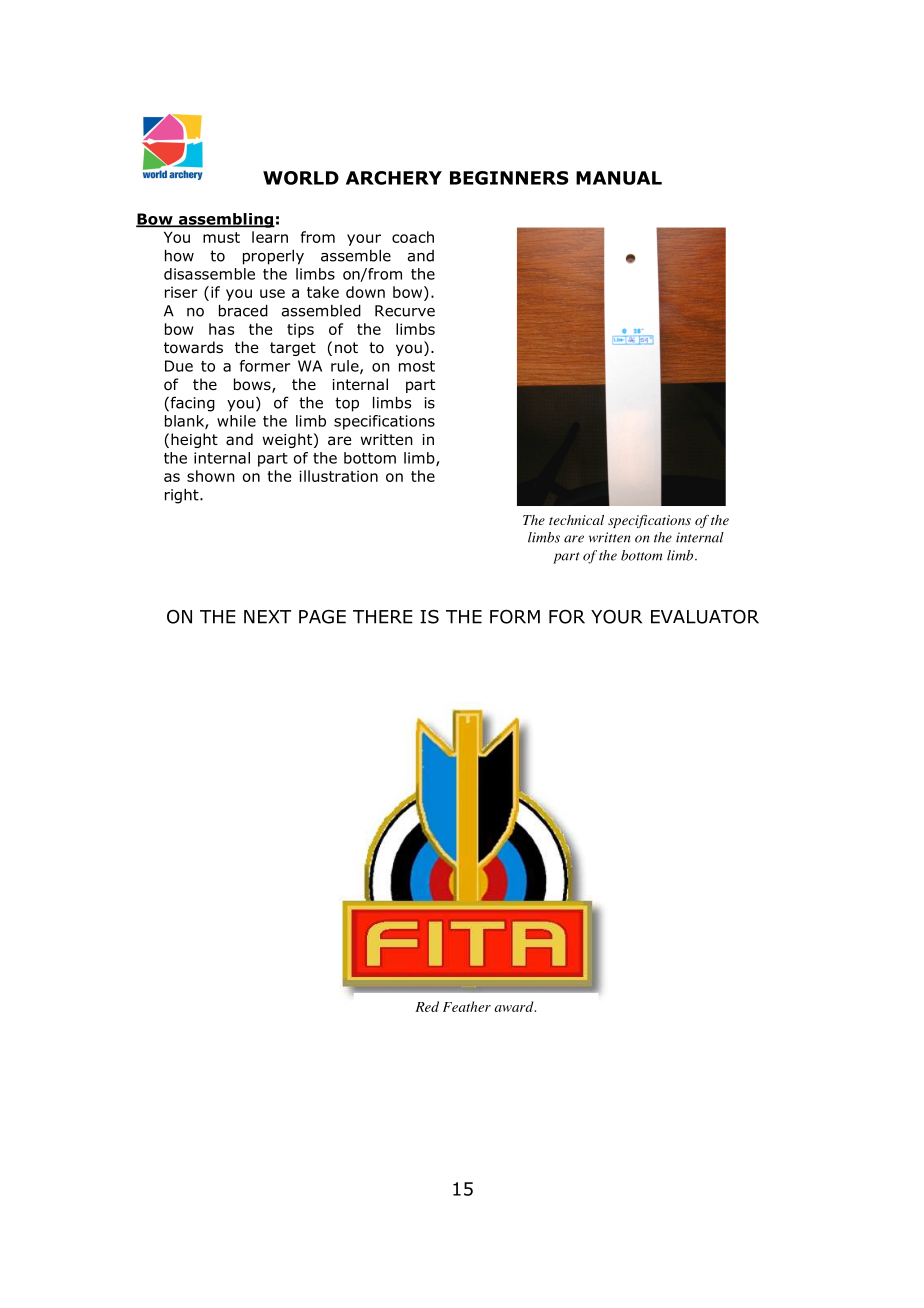 Image resolution: width=924 pixels, height=1308 pixels. I want to click on assembling, so click(225, 220).
